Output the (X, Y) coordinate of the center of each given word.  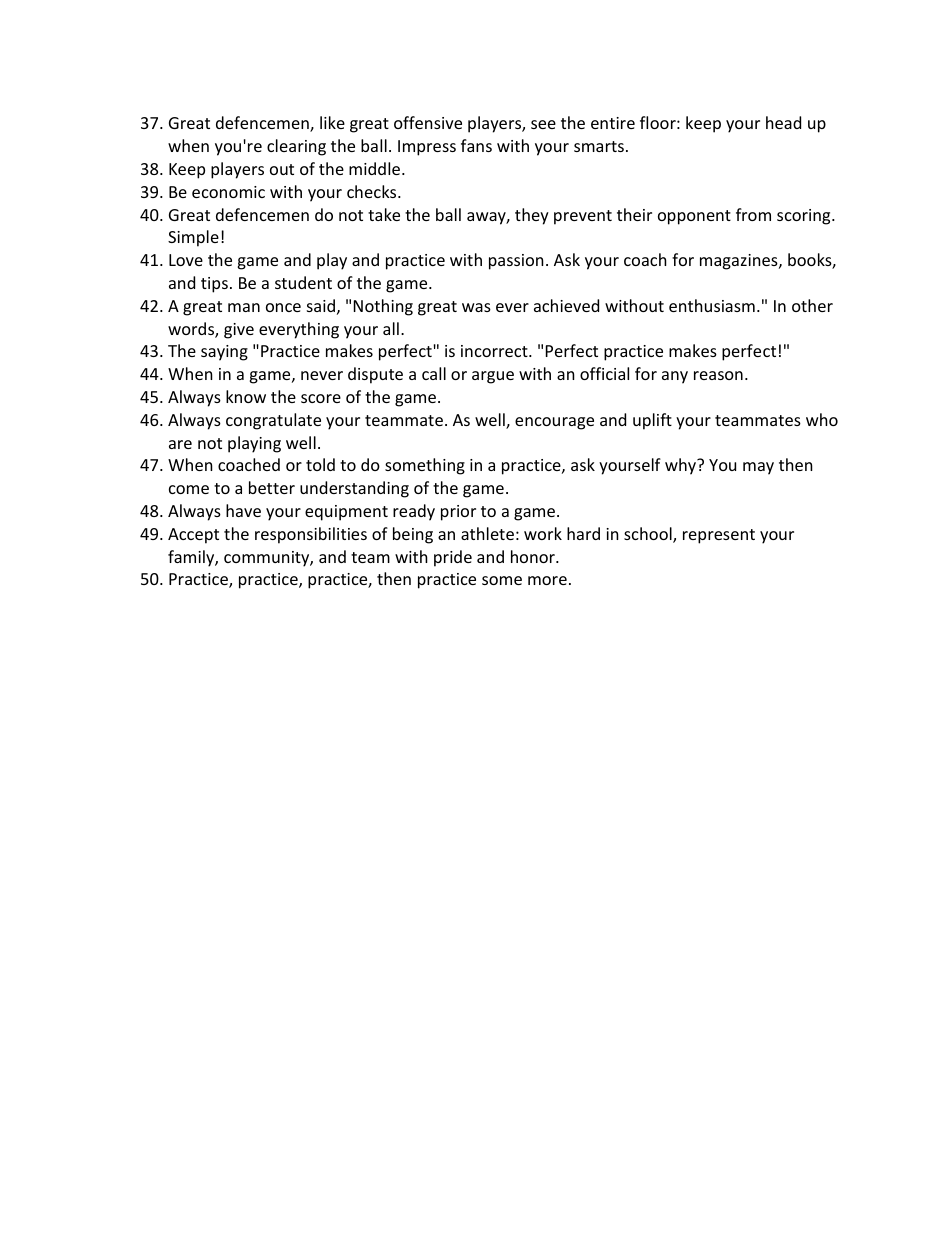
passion (516, 262)
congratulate (273, 421)
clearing (296, 147)
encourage (554, 423)
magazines (740, 262)
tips (214, 285)
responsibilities (311, 535)
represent (719, 536)
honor (534, 556)
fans (476, 145)
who (822, 419)
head (783, 122)
